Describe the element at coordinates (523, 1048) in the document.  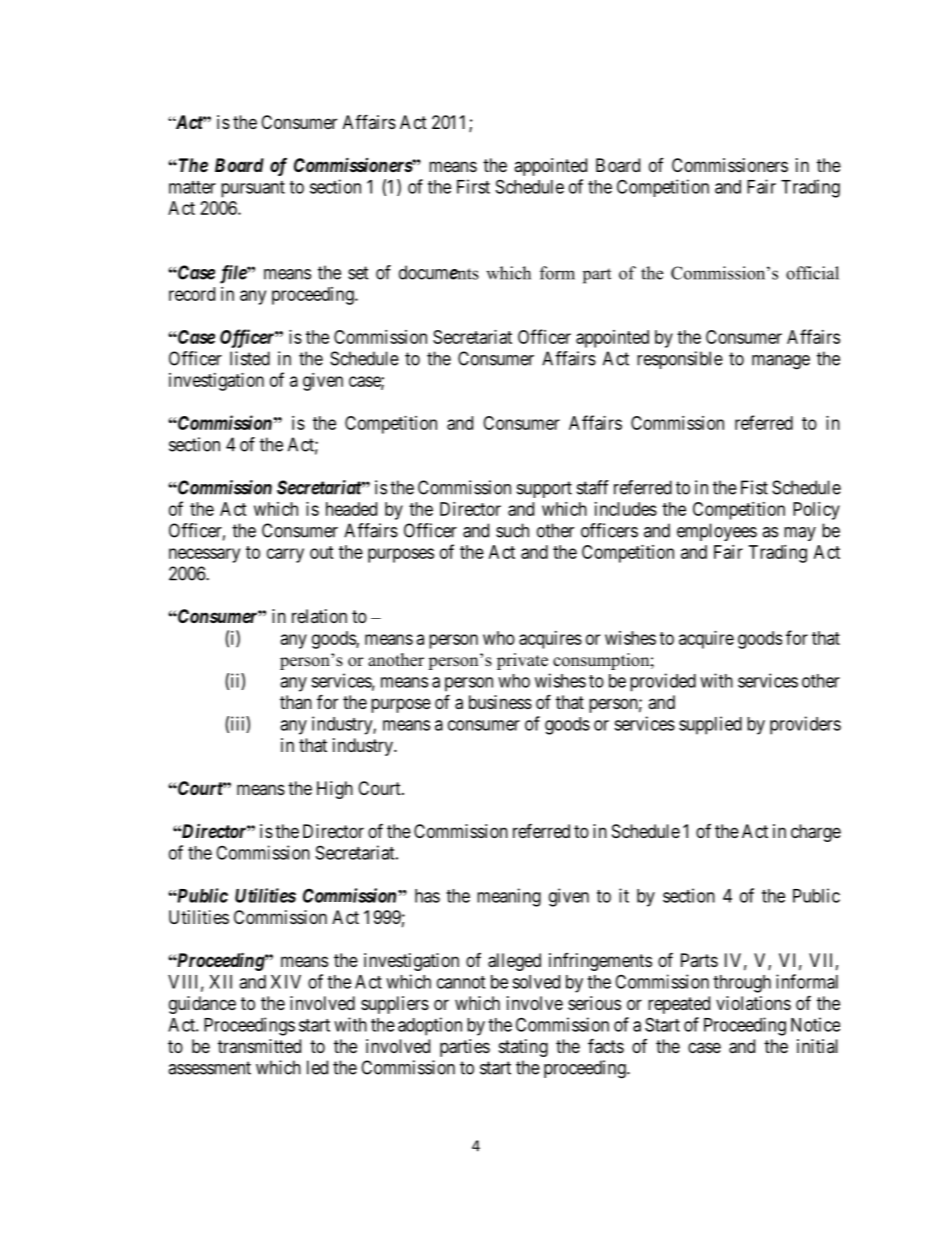
I see `stating` at that location.
